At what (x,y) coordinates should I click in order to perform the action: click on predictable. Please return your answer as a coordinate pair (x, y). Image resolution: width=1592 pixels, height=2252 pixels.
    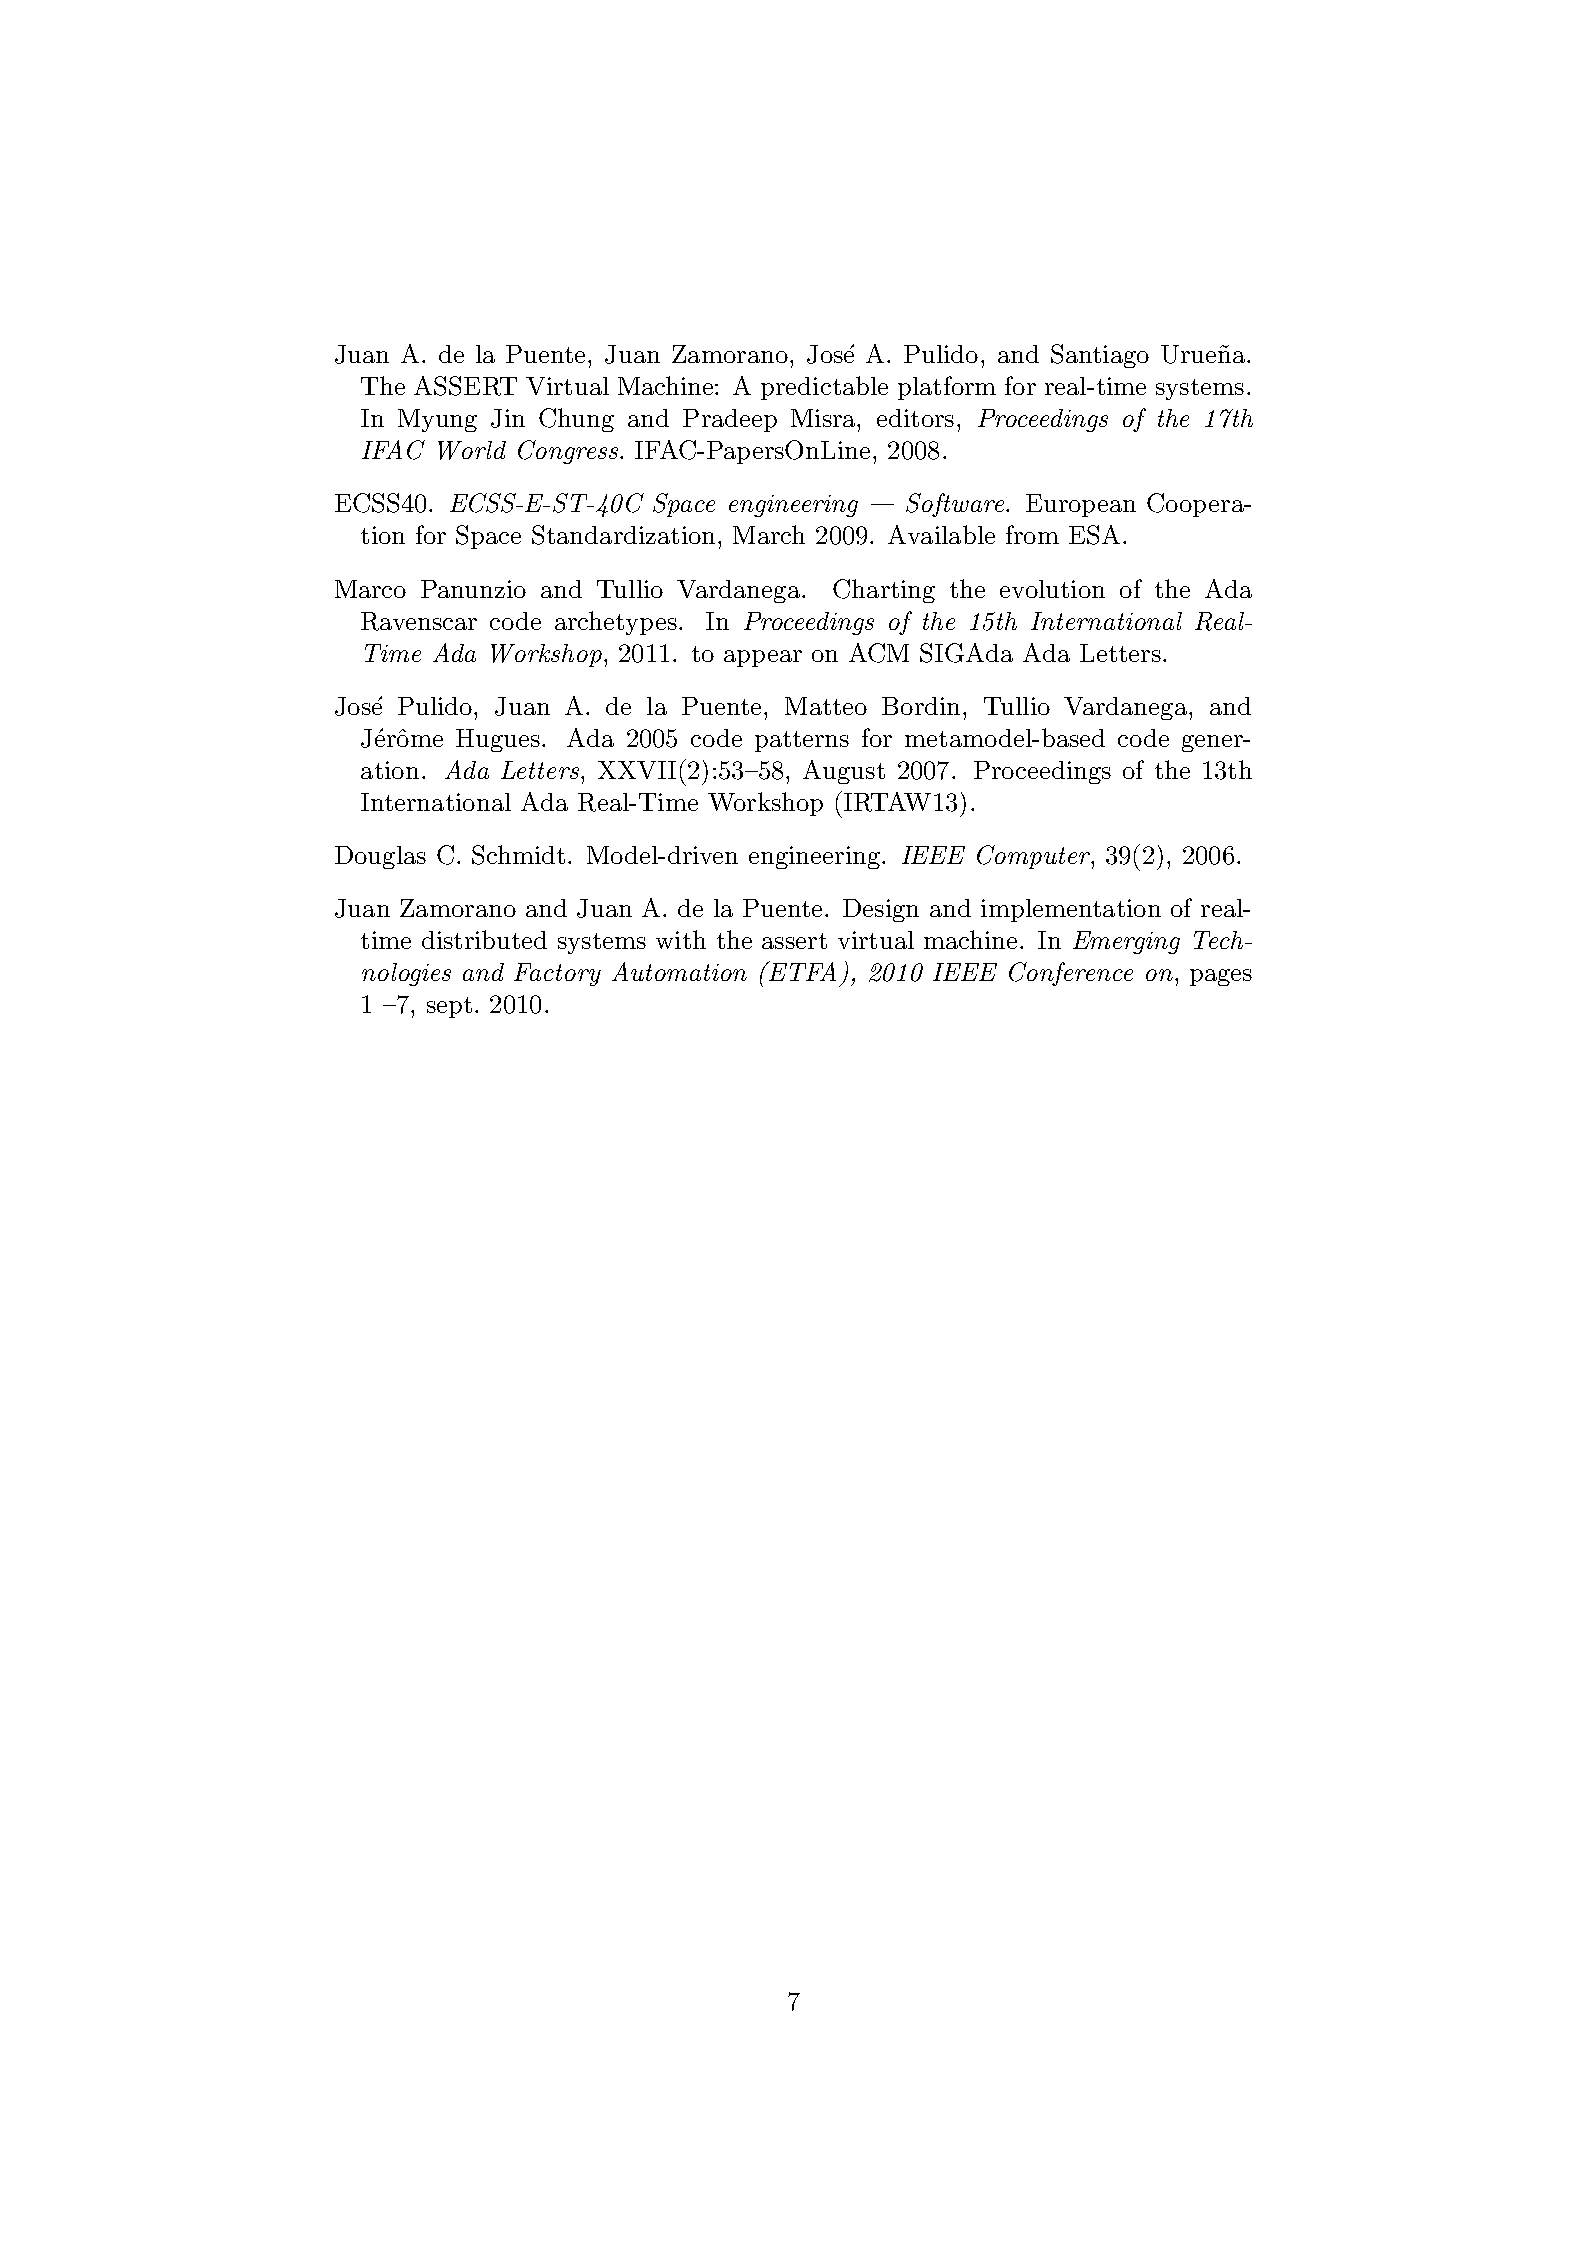
    Looking at the image, I should click on (824, 388).
